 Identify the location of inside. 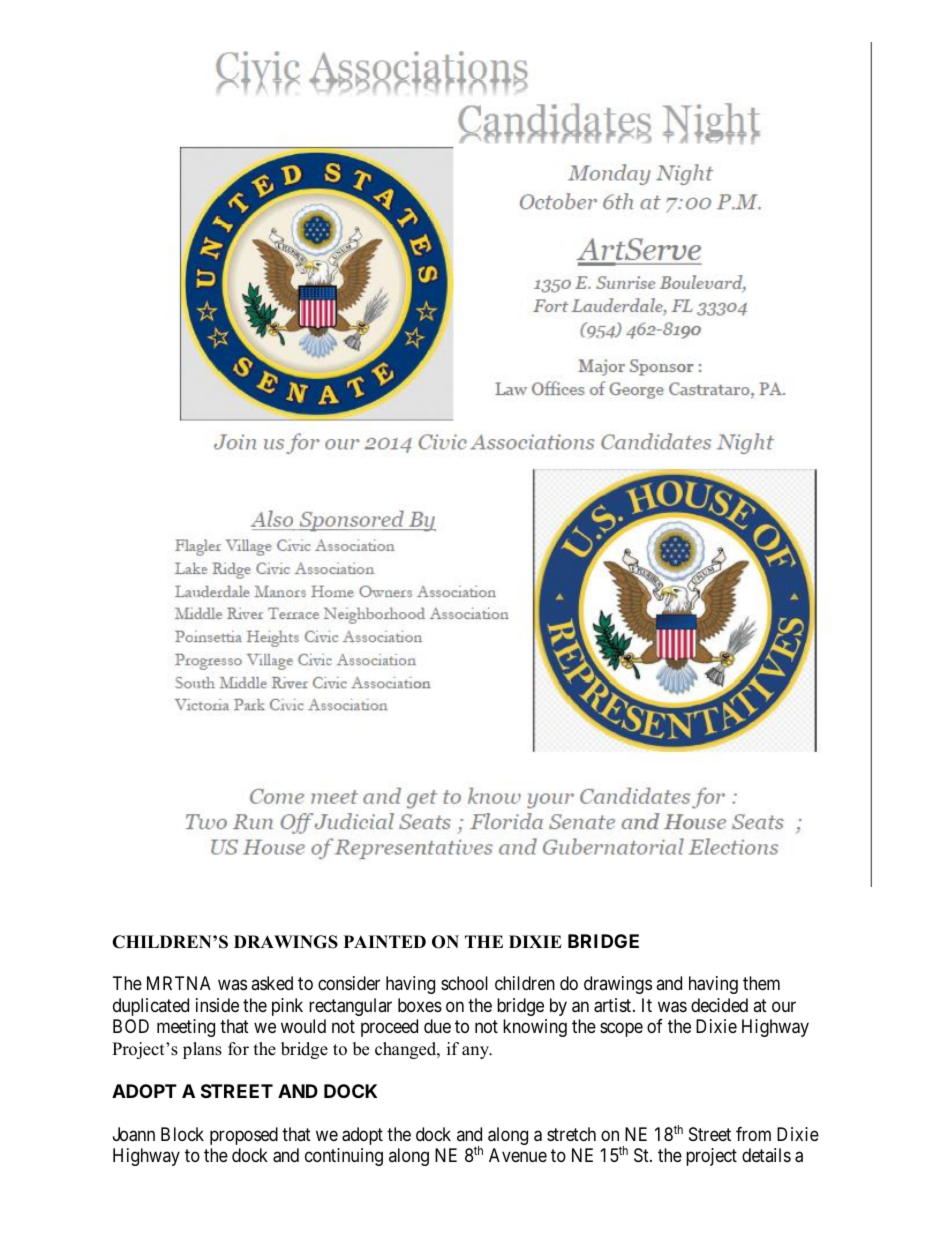
(217, 1005).
